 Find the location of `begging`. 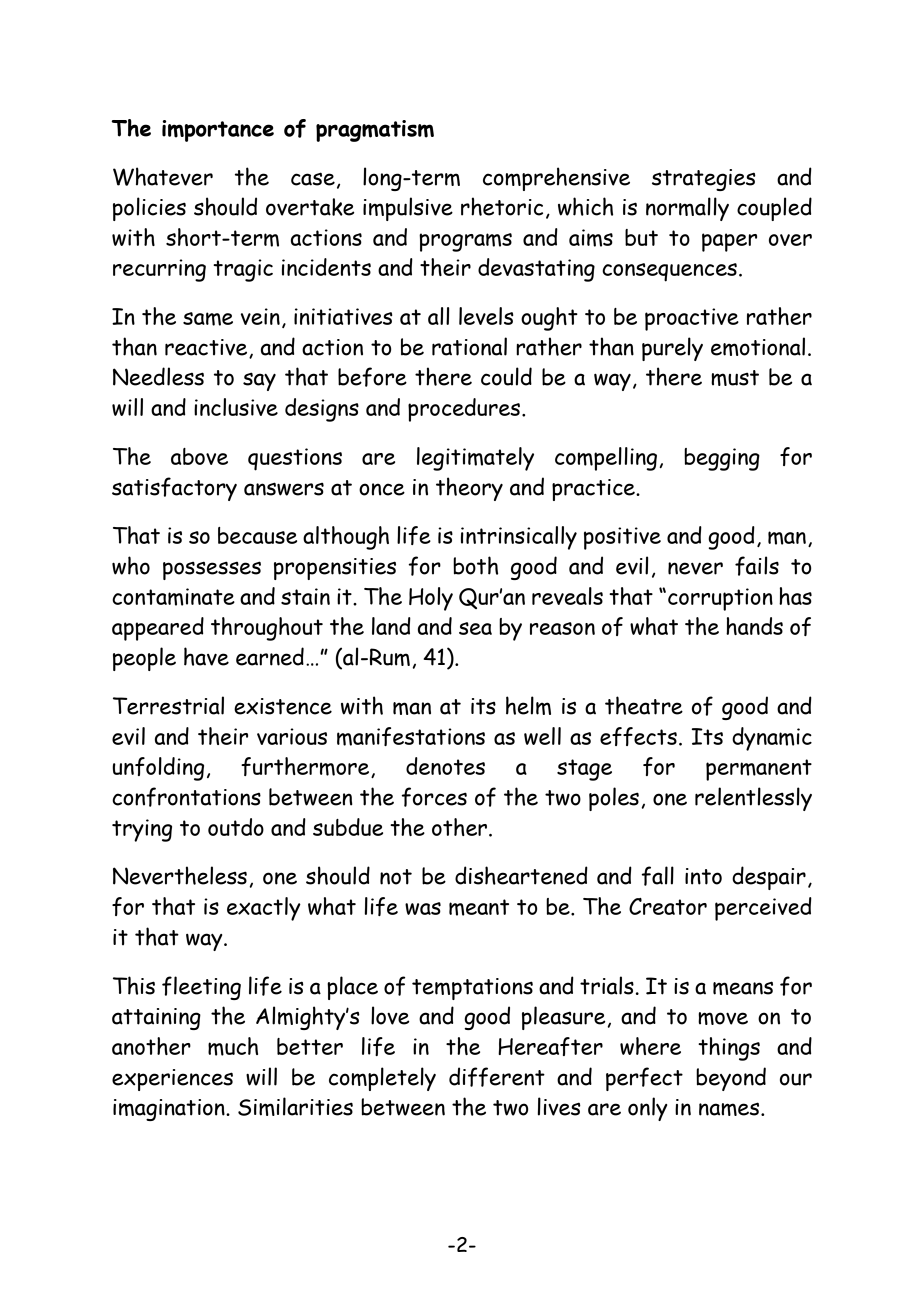

begging is located at coordinates (722, 459).
